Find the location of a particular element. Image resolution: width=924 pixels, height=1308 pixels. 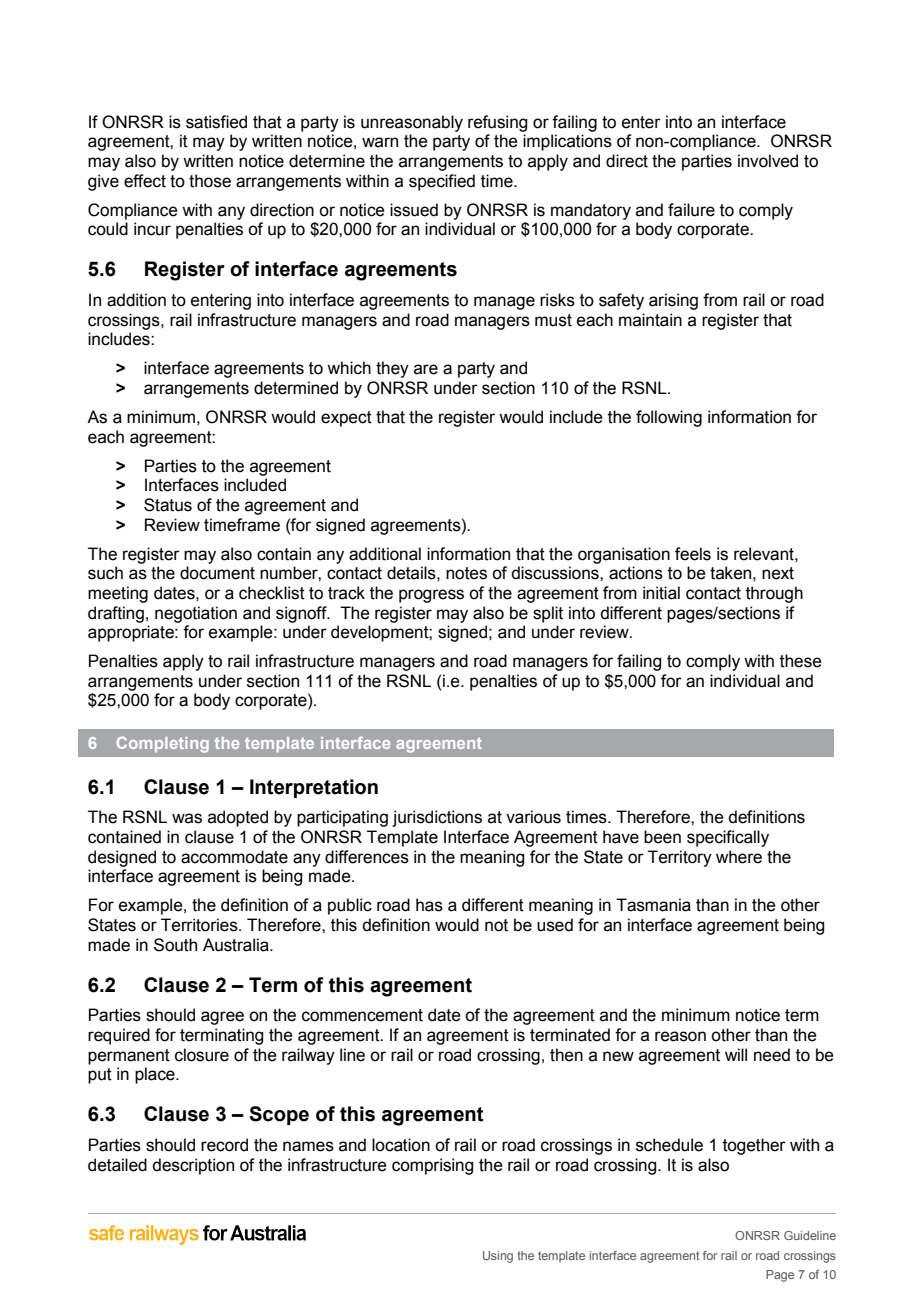

incur is located at coordinates (152, 229).
